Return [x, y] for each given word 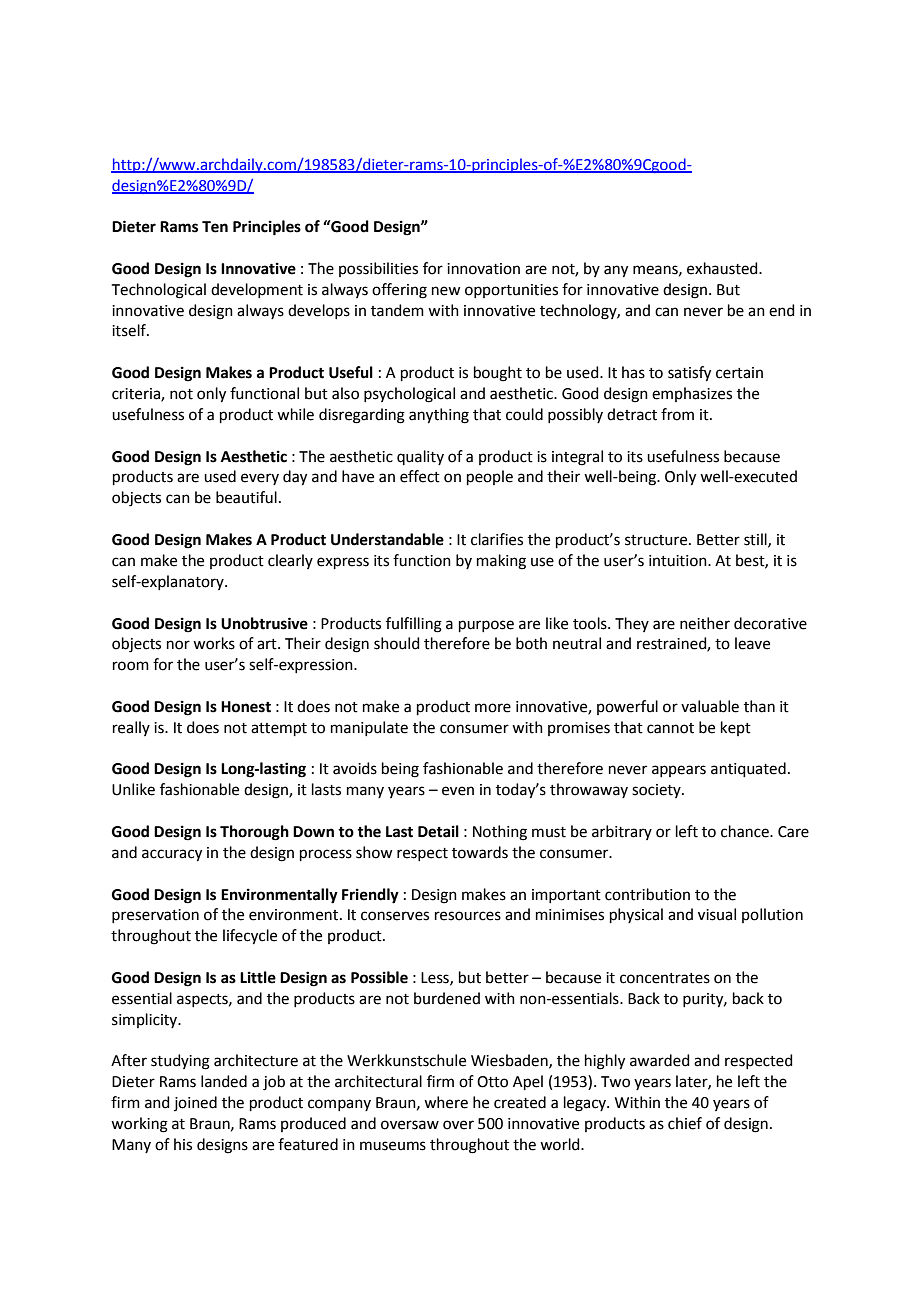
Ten [215, 227]
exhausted [723, 268]
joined [195, 1103]
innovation [483, 269]
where [446, 1102]
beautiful [246, 497]
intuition [679, 561]
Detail [438, 831]
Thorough [254, 833]
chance [746, 831]
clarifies [497, 539]
